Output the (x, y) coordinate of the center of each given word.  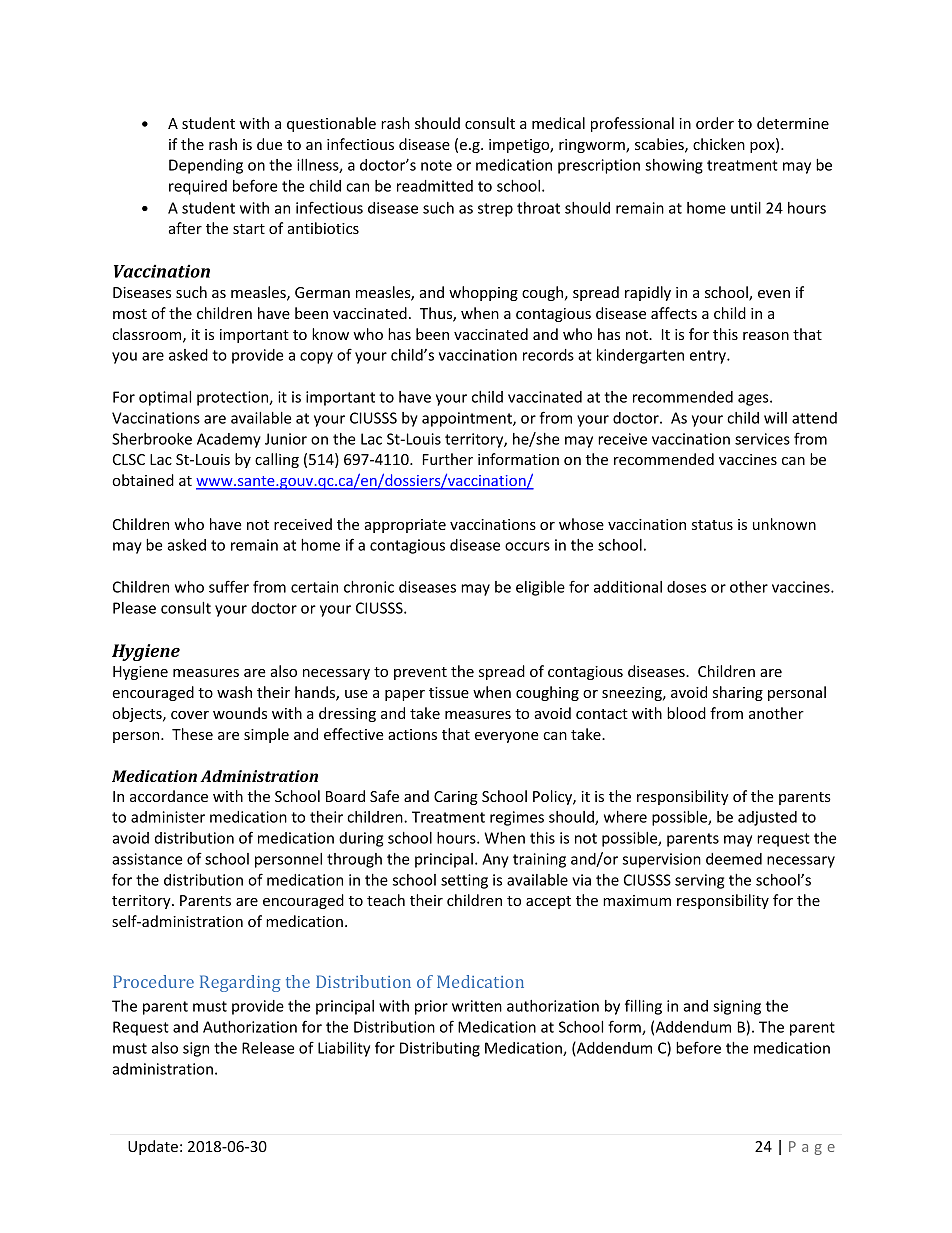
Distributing (440, 1049)
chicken (719, 144)
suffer (229, 586)
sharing (738, 693)
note (436, 165)
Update (153, 1147)
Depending (206, 166)
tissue (449, 692)
